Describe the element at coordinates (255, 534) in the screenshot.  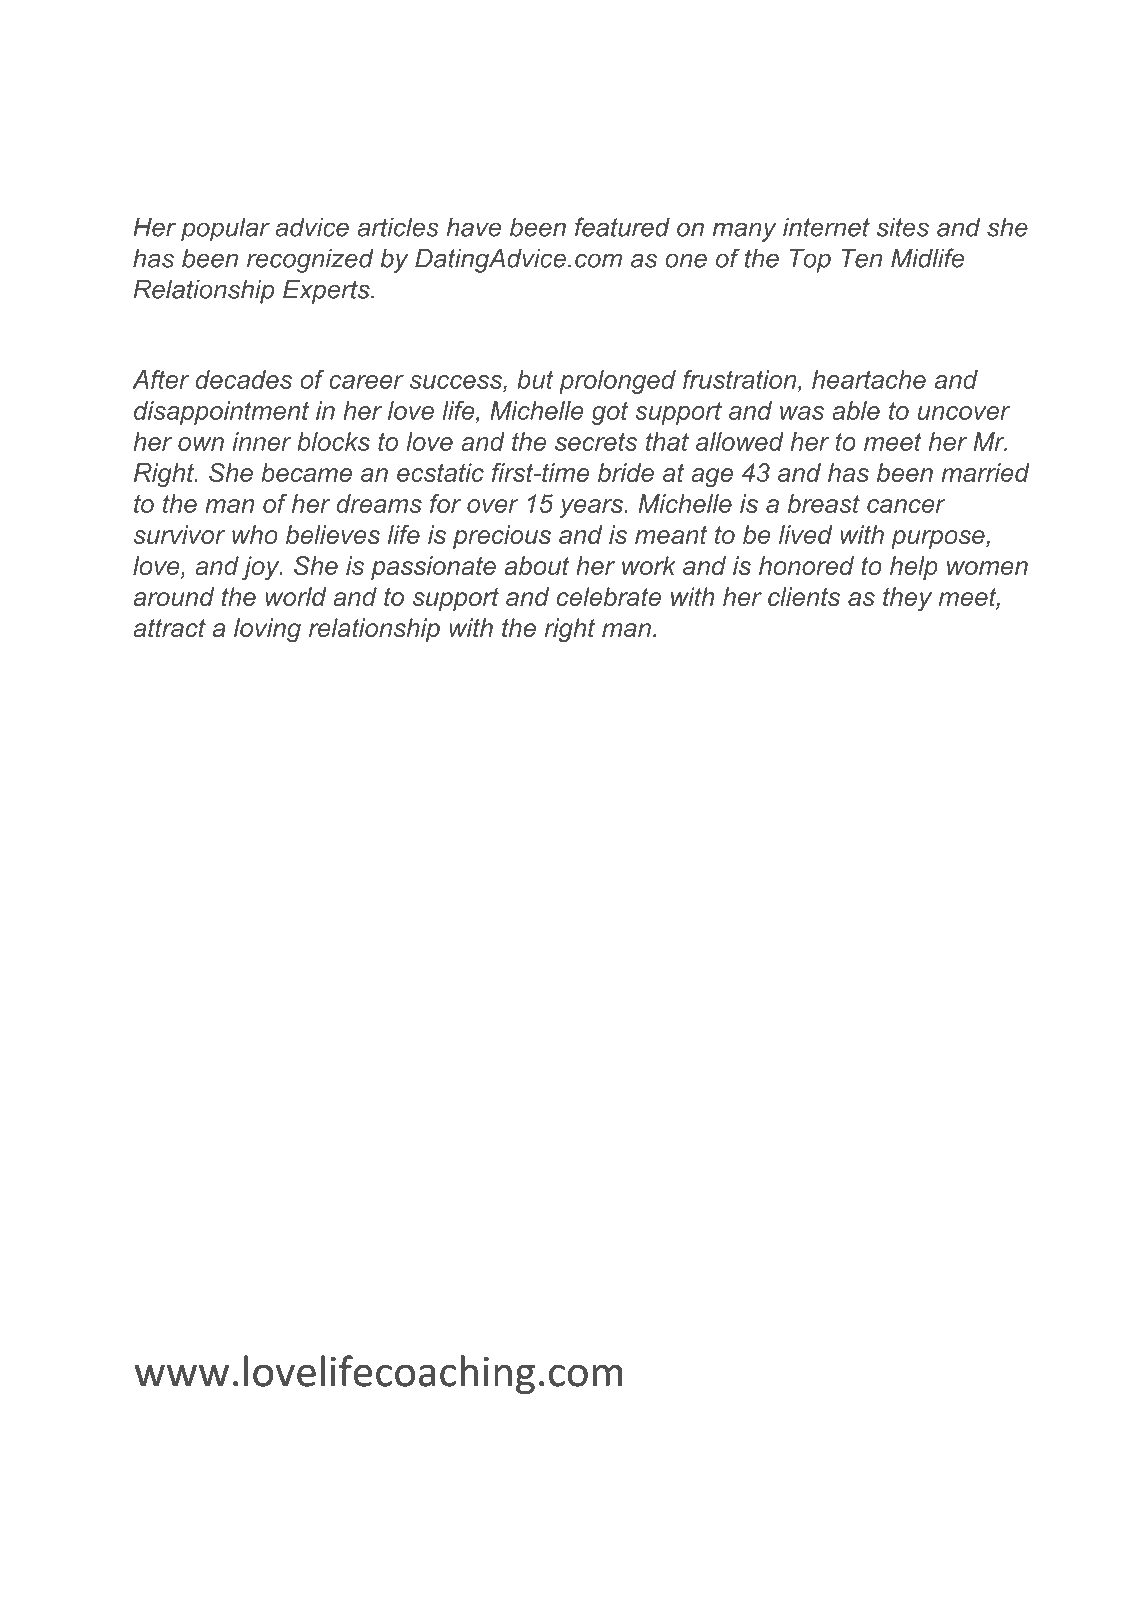
I see `who` at that location.
